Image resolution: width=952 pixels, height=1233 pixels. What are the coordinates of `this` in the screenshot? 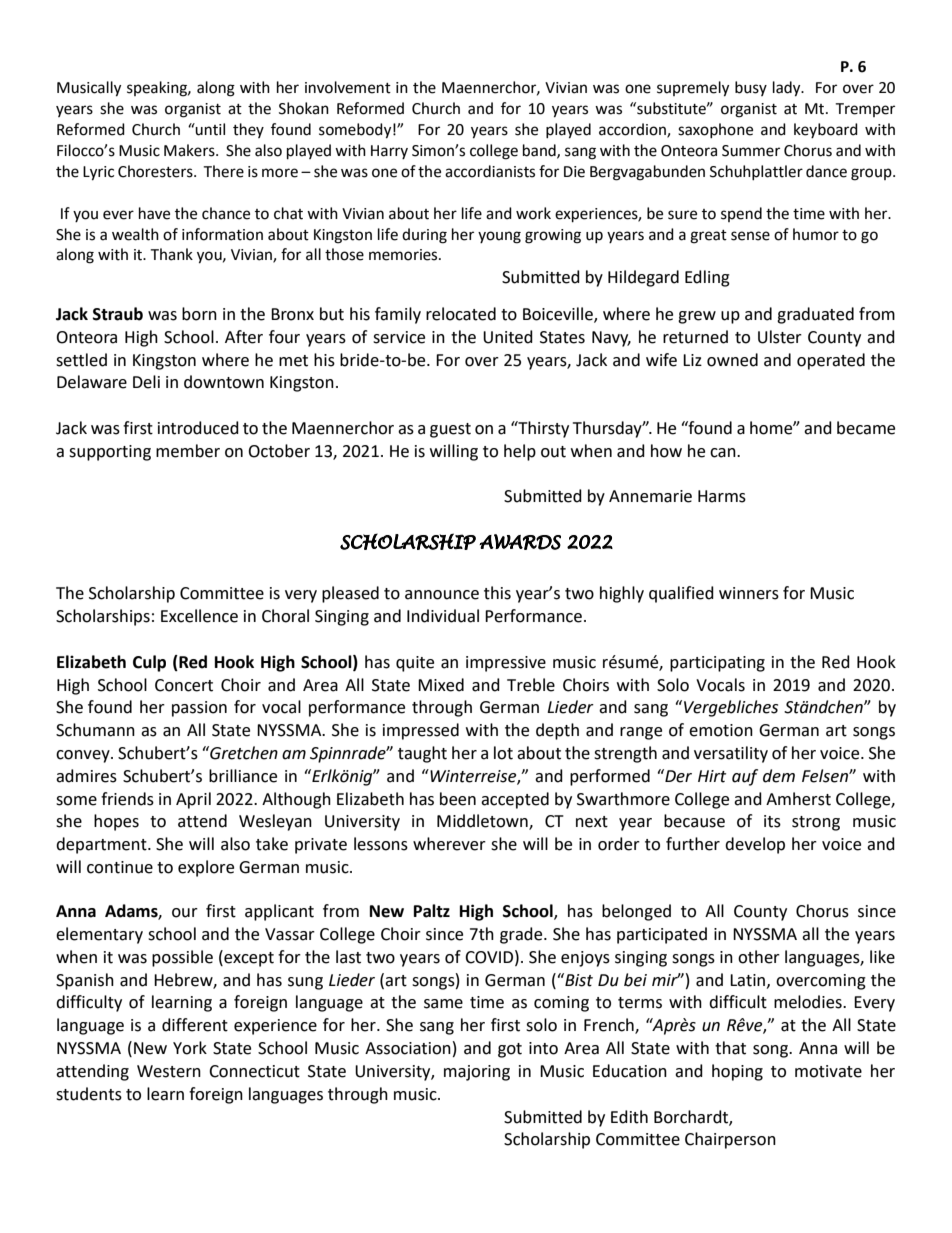 It's located at (497, 593).
